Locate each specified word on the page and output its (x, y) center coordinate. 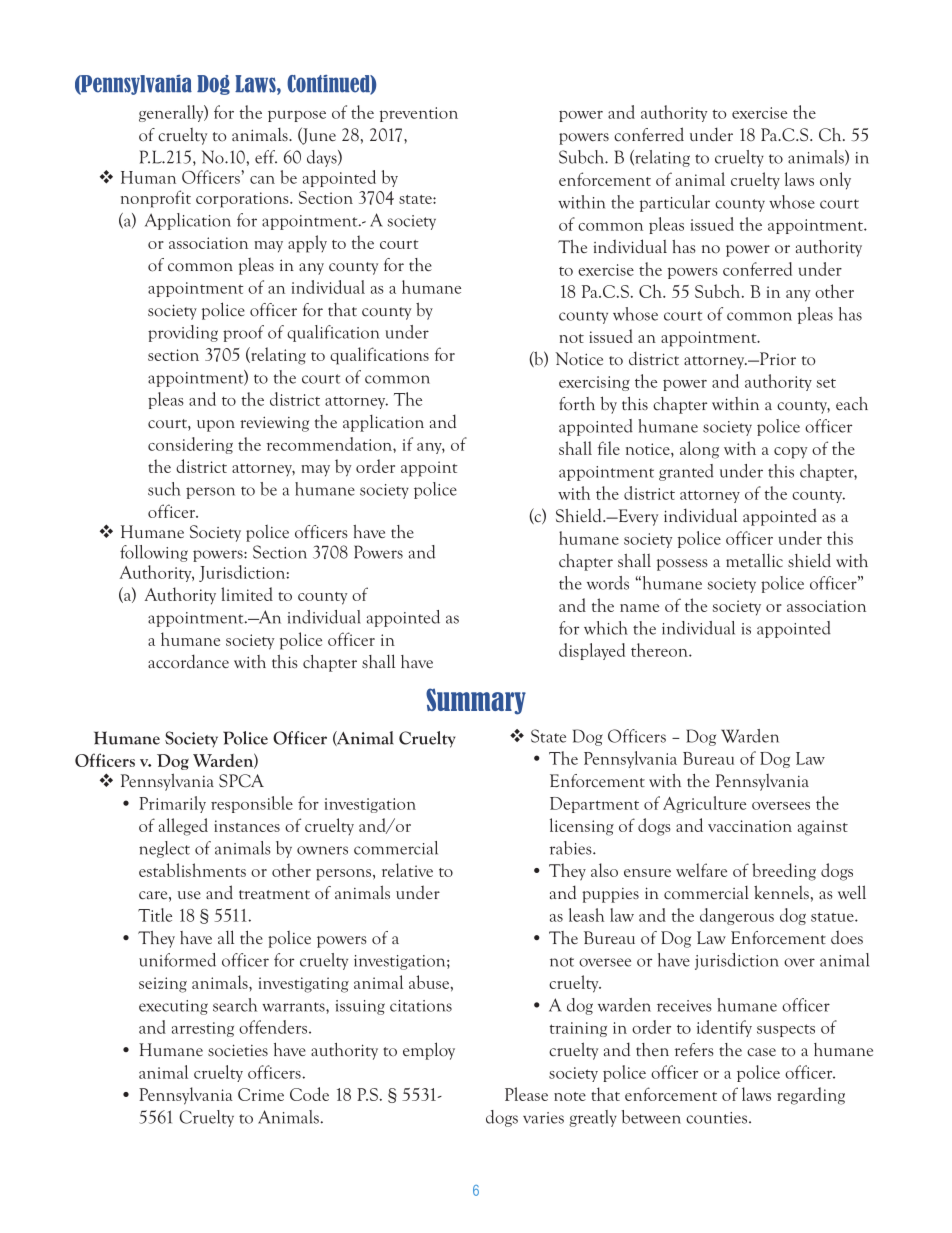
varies (543, 1118)
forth (577, 404)
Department (594, 805)
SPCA (241, 781)
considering (190, 445)
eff (266, 157)
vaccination (750, 826)
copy (790, 453)
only (835, 181)
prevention (419, 114)
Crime (261, 1094)
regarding (811, 1096)
